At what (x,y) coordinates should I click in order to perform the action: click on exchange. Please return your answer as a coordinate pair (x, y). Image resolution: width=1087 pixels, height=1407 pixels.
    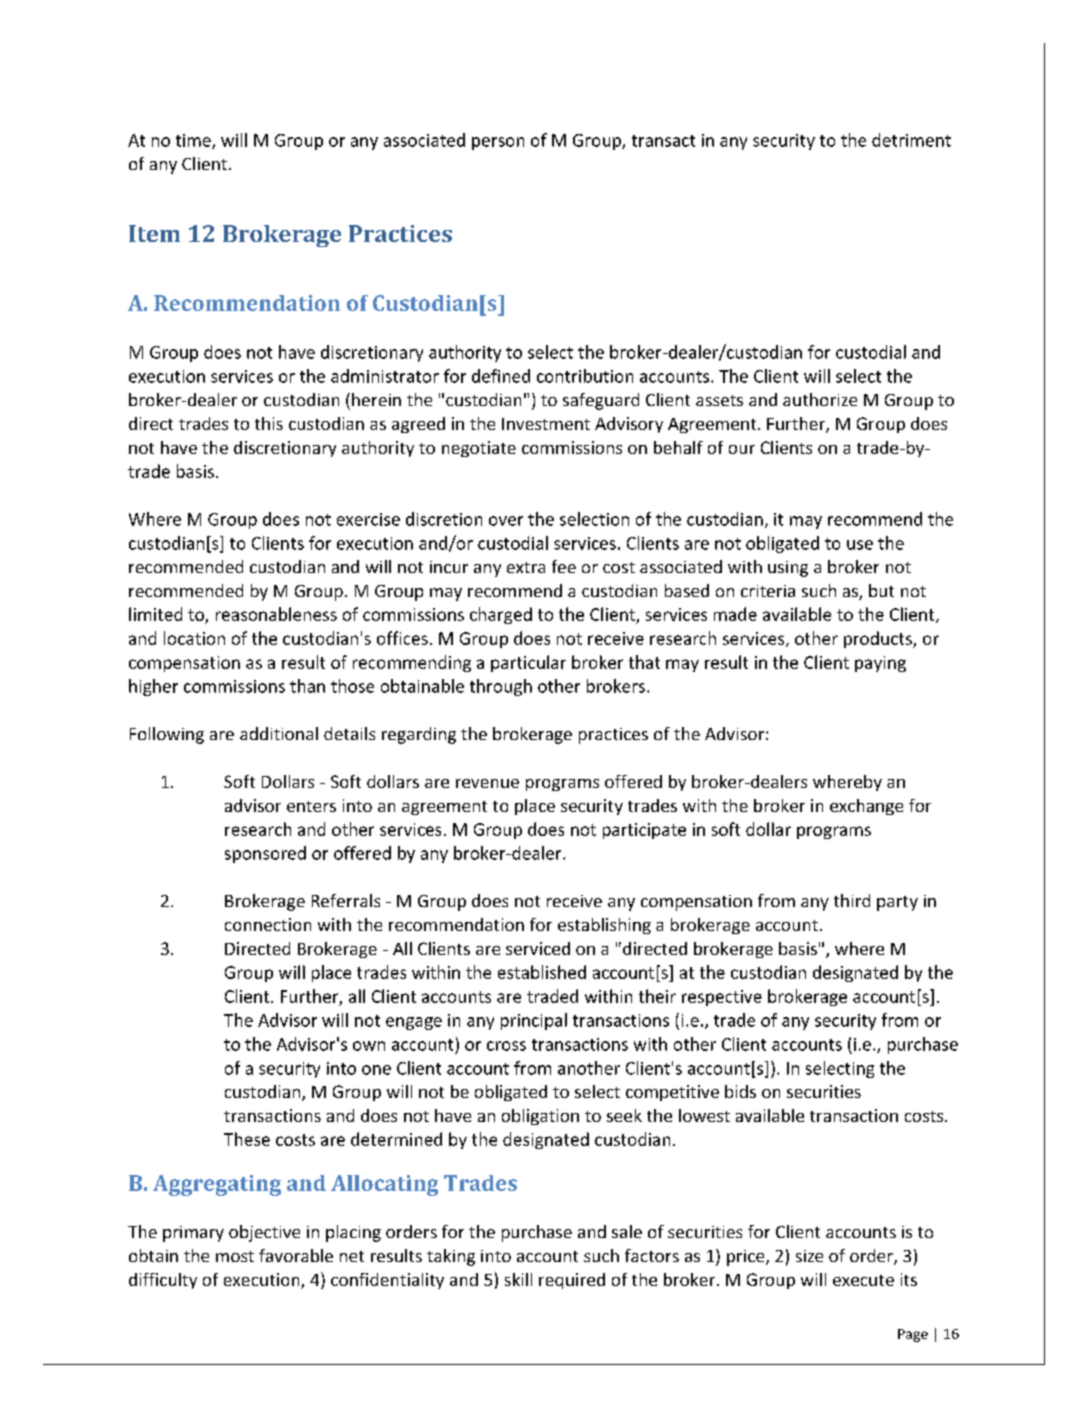
    Looking at the image, I should click on (866, 807).
